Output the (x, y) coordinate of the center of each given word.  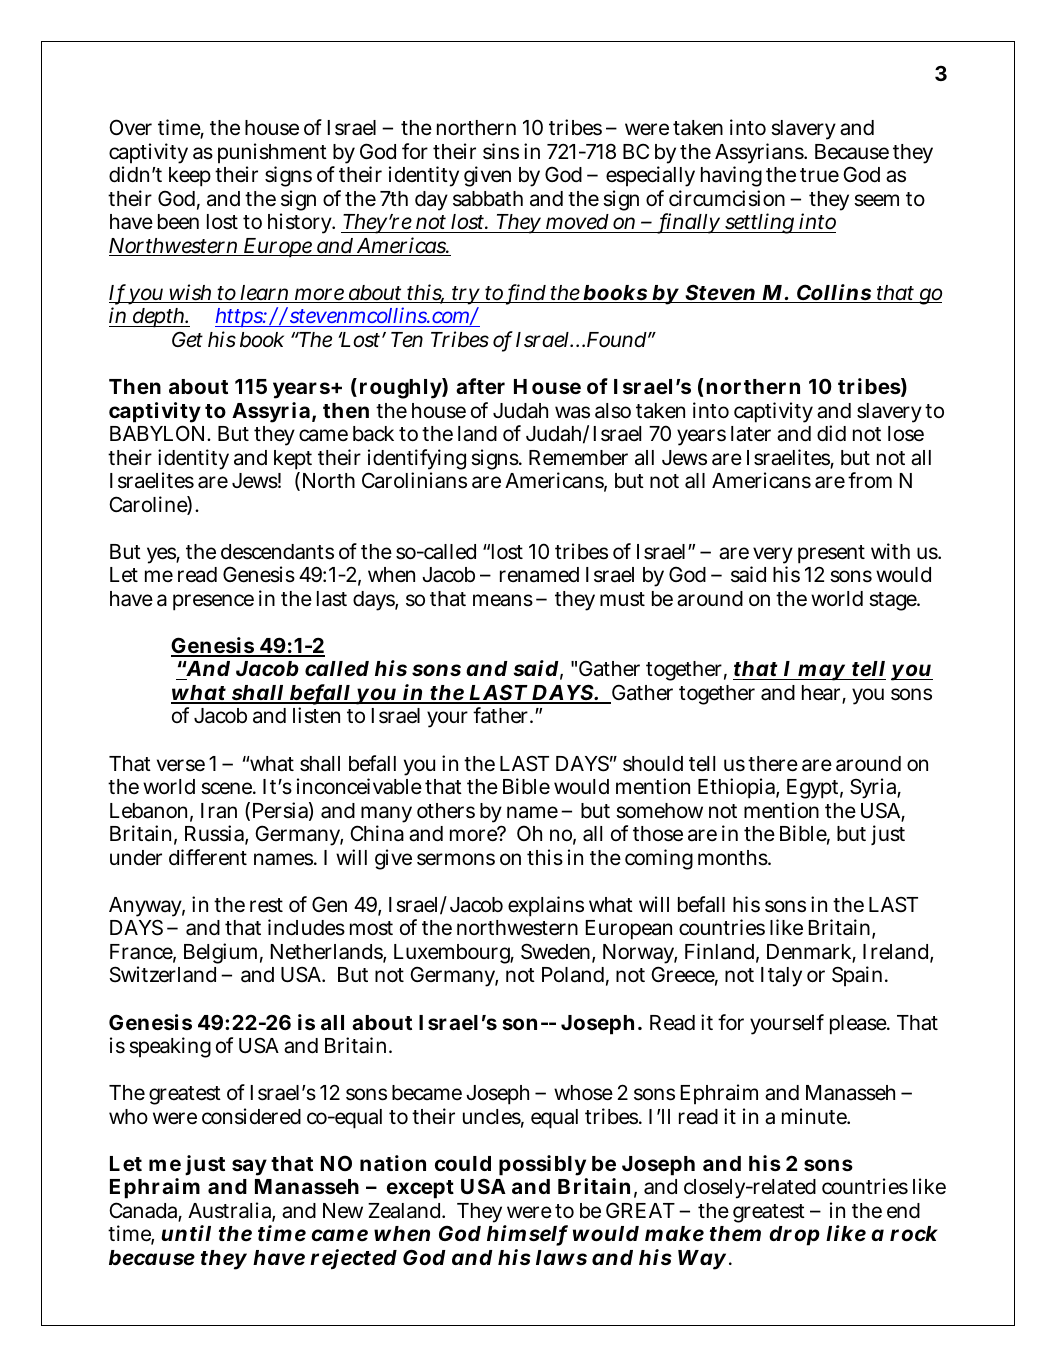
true (819, 175)
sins (501, 151)
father (502, 715)
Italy (781, 977)
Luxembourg (454, 955)
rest (266, 905)
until (186, 1233)
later (751, 434)
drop (794, 1236)
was (572, 412)
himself (527, 1235)
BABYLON (159, 433)
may (821, 672)
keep (190, 177)
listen (316, 715)
